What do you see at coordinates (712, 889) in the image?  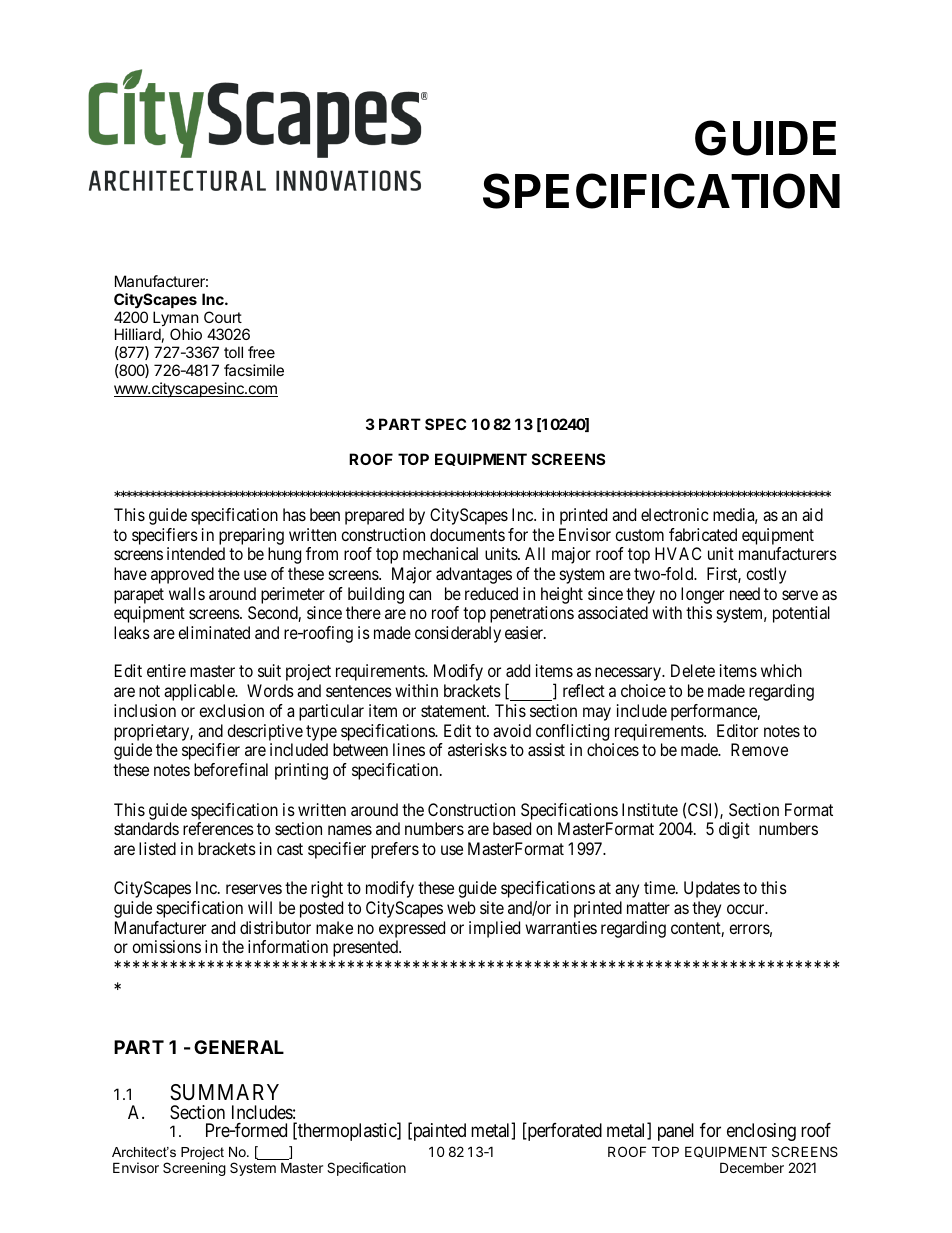 I see `Updates` at bounding box center [712, 889].
